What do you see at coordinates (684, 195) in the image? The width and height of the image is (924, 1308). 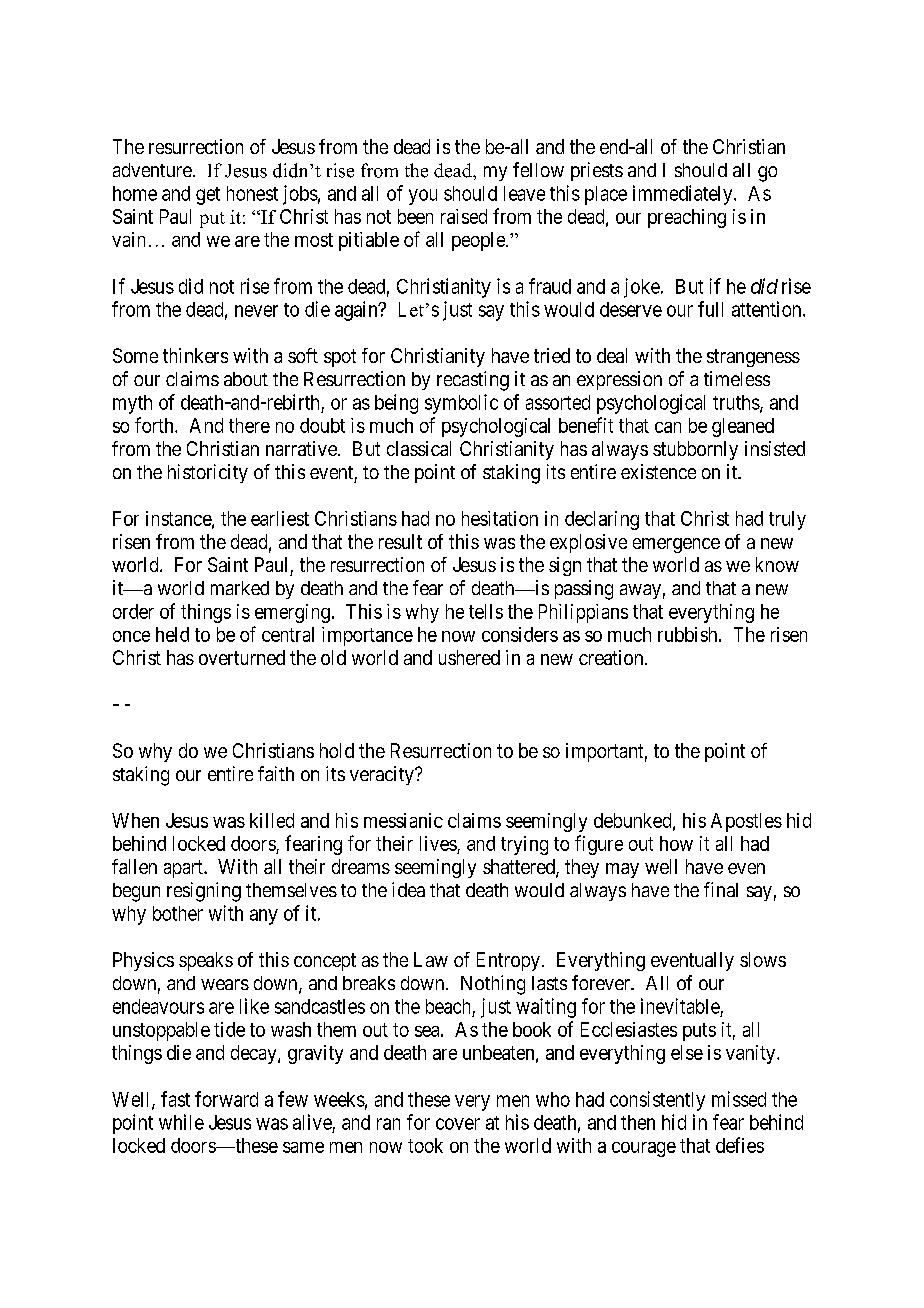 I see `immediately` at bounding box center [684, 195].
